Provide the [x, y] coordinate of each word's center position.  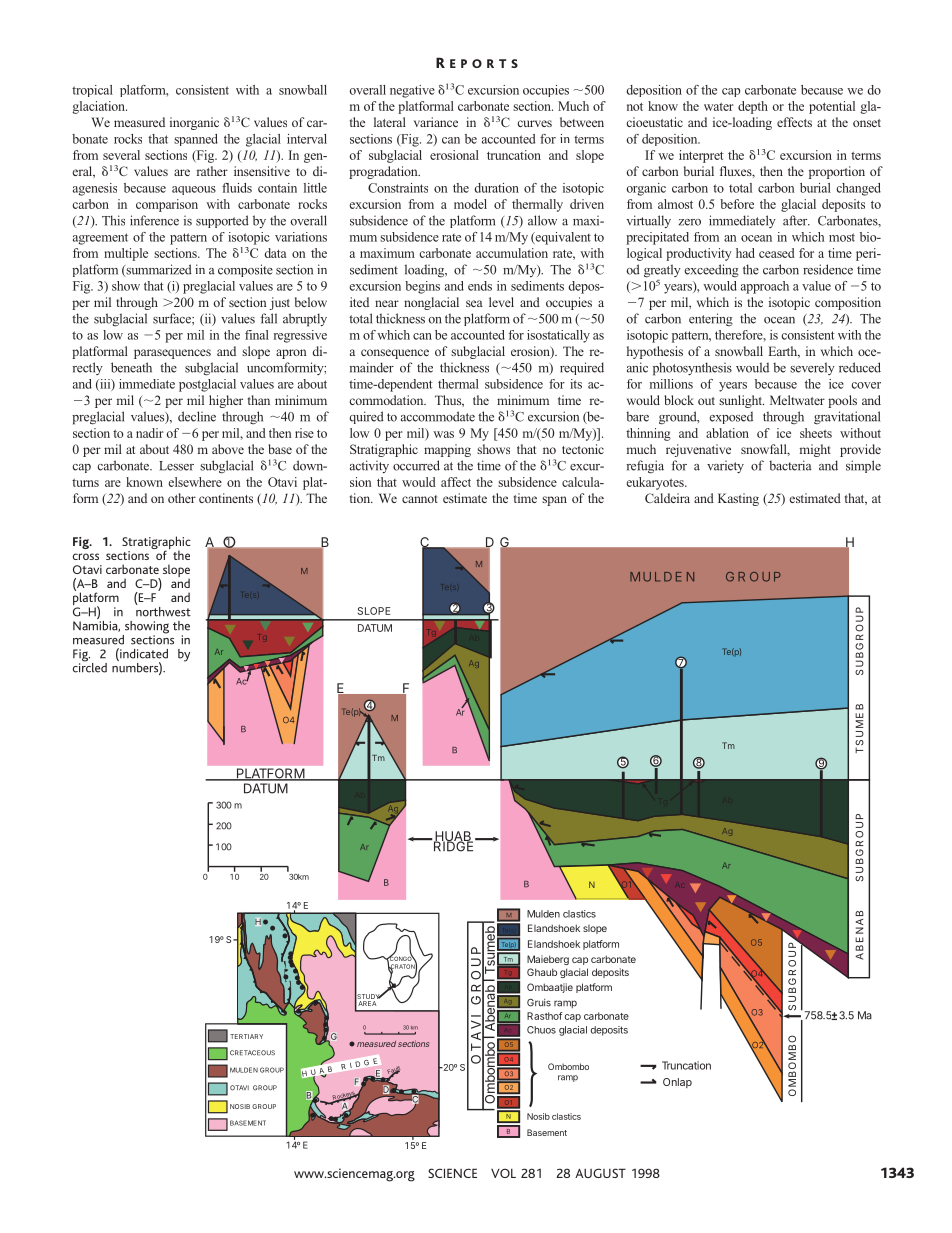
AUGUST [600, 1173]
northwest [163, 610]
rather [212, 171]
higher [226, 401]
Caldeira [667, 498]
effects [794, 122]
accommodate [438, 416]
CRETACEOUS [252, 1053]
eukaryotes [656, 483]
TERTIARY [246, 1036]
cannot [420, 499]
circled [90, 666]
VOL [503, 1173]
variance [436, 122]
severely [812, 368]
